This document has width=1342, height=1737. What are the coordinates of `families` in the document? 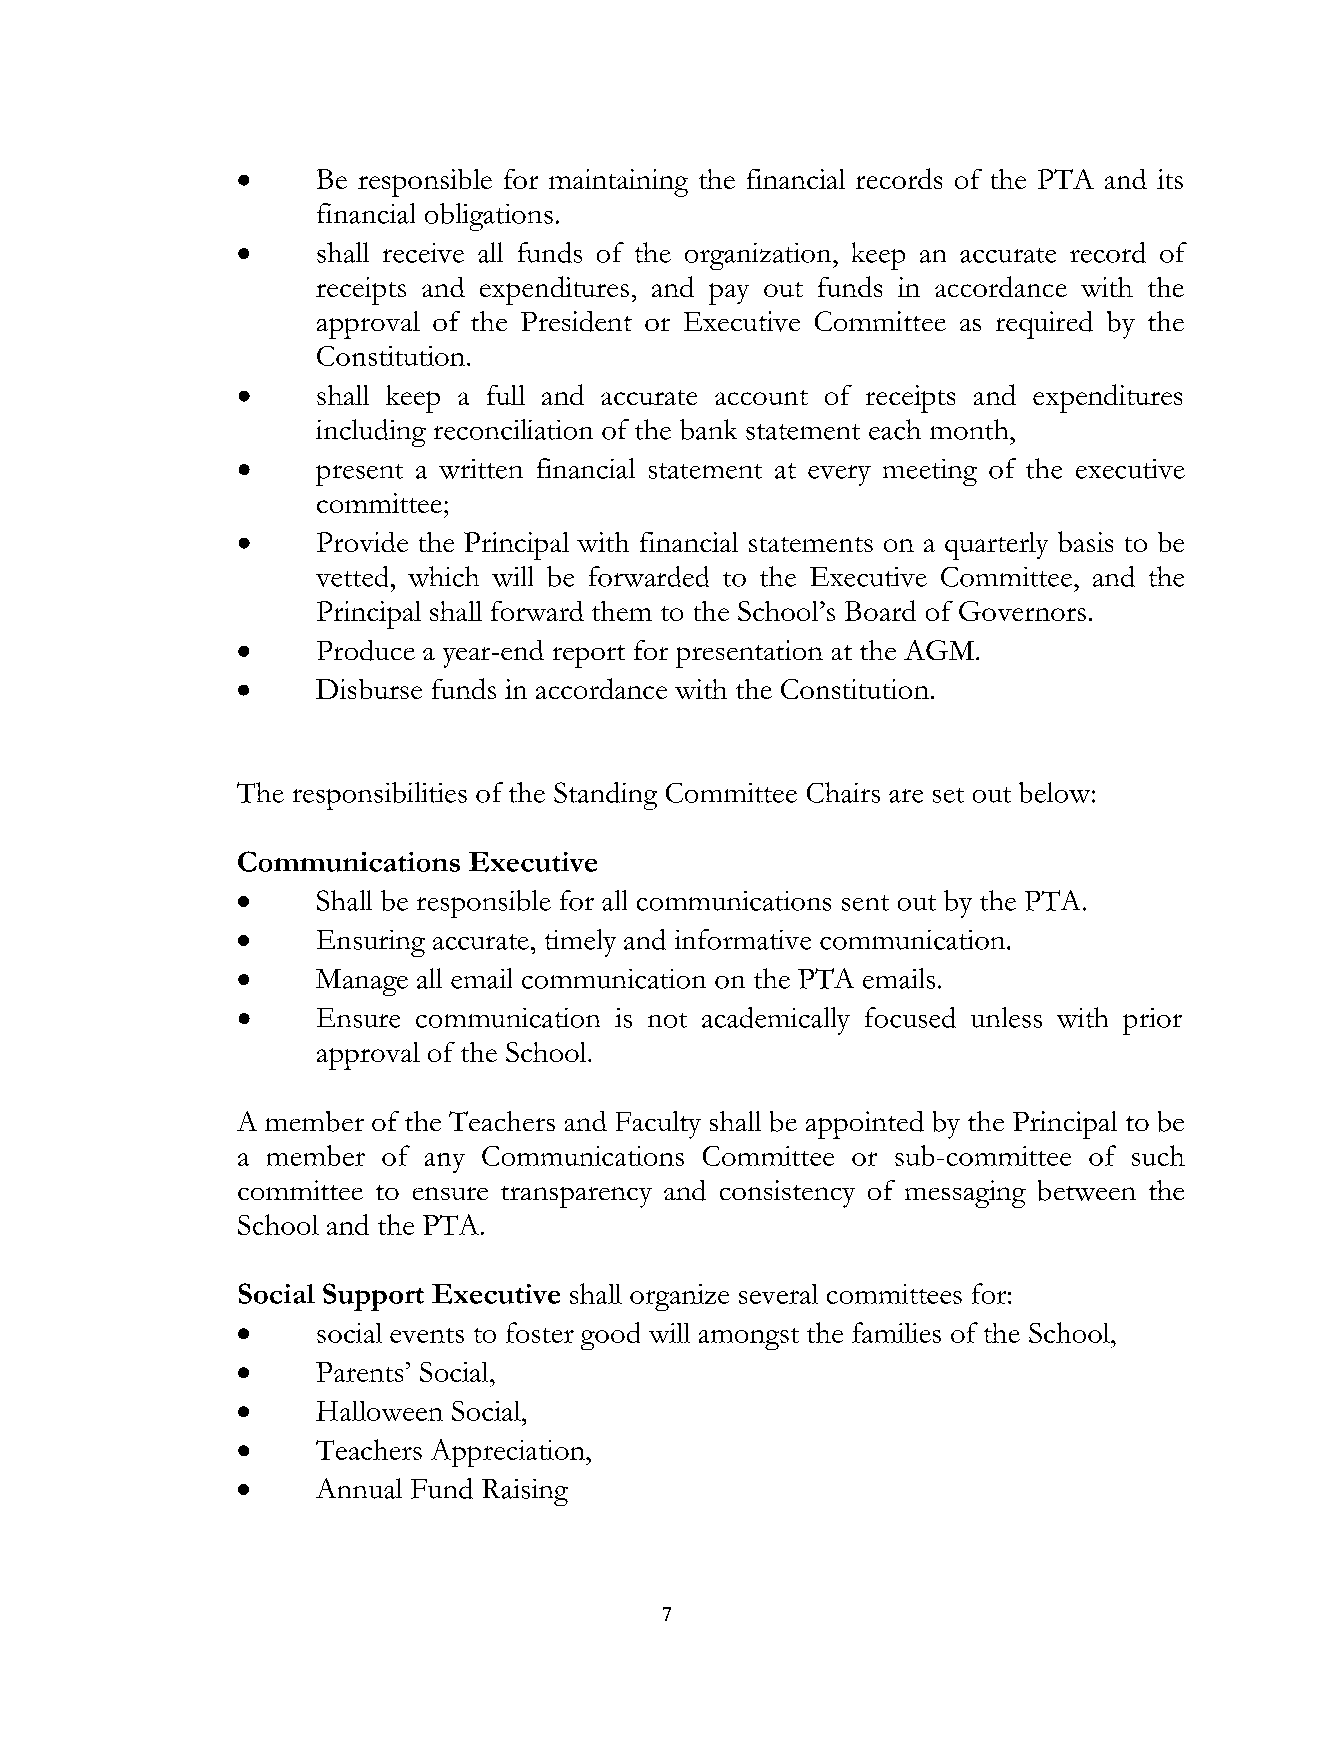 It's located at (896, 1332).
